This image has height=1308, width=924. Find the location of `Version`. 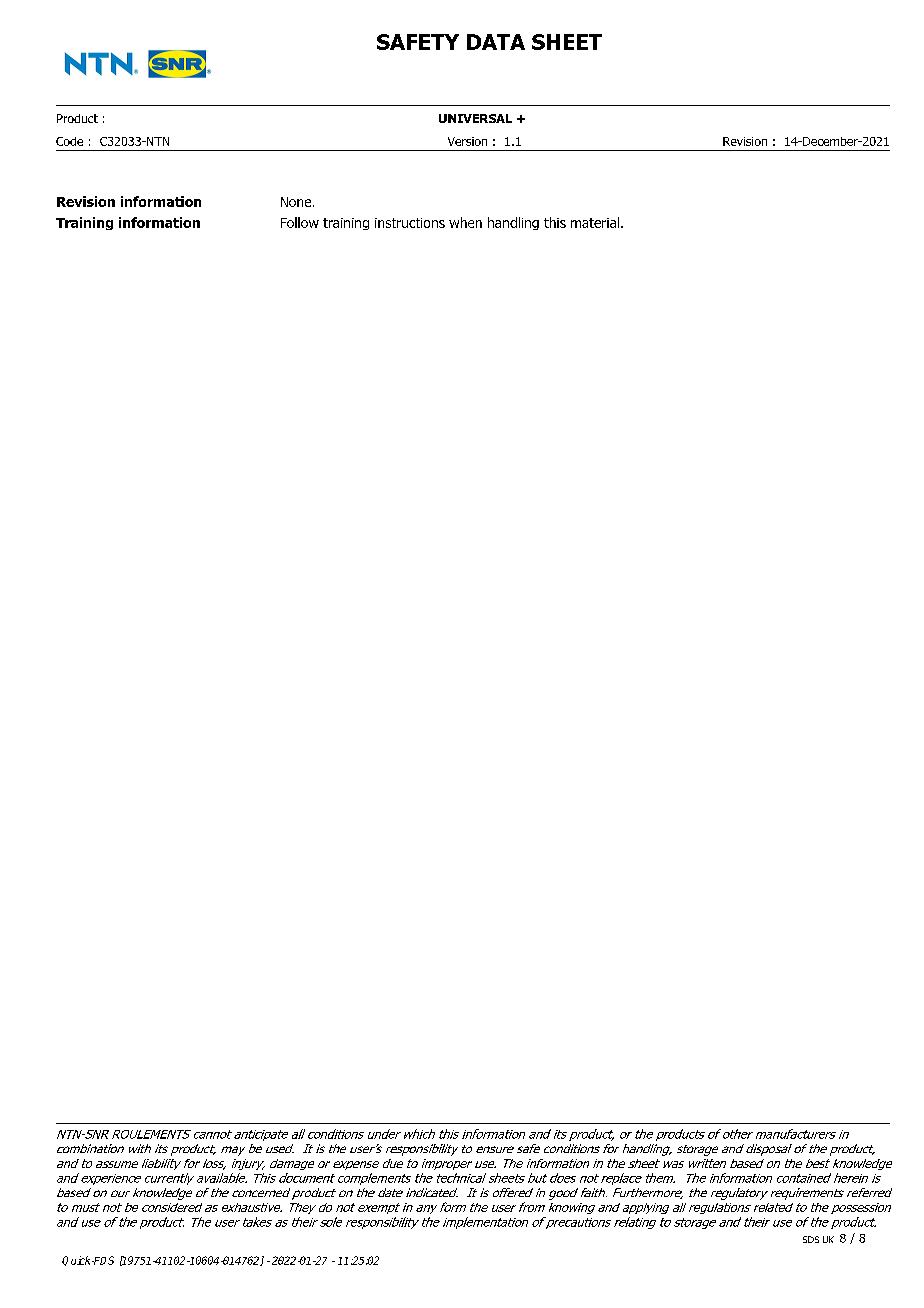

Version is located at coordinates (467, 141).
